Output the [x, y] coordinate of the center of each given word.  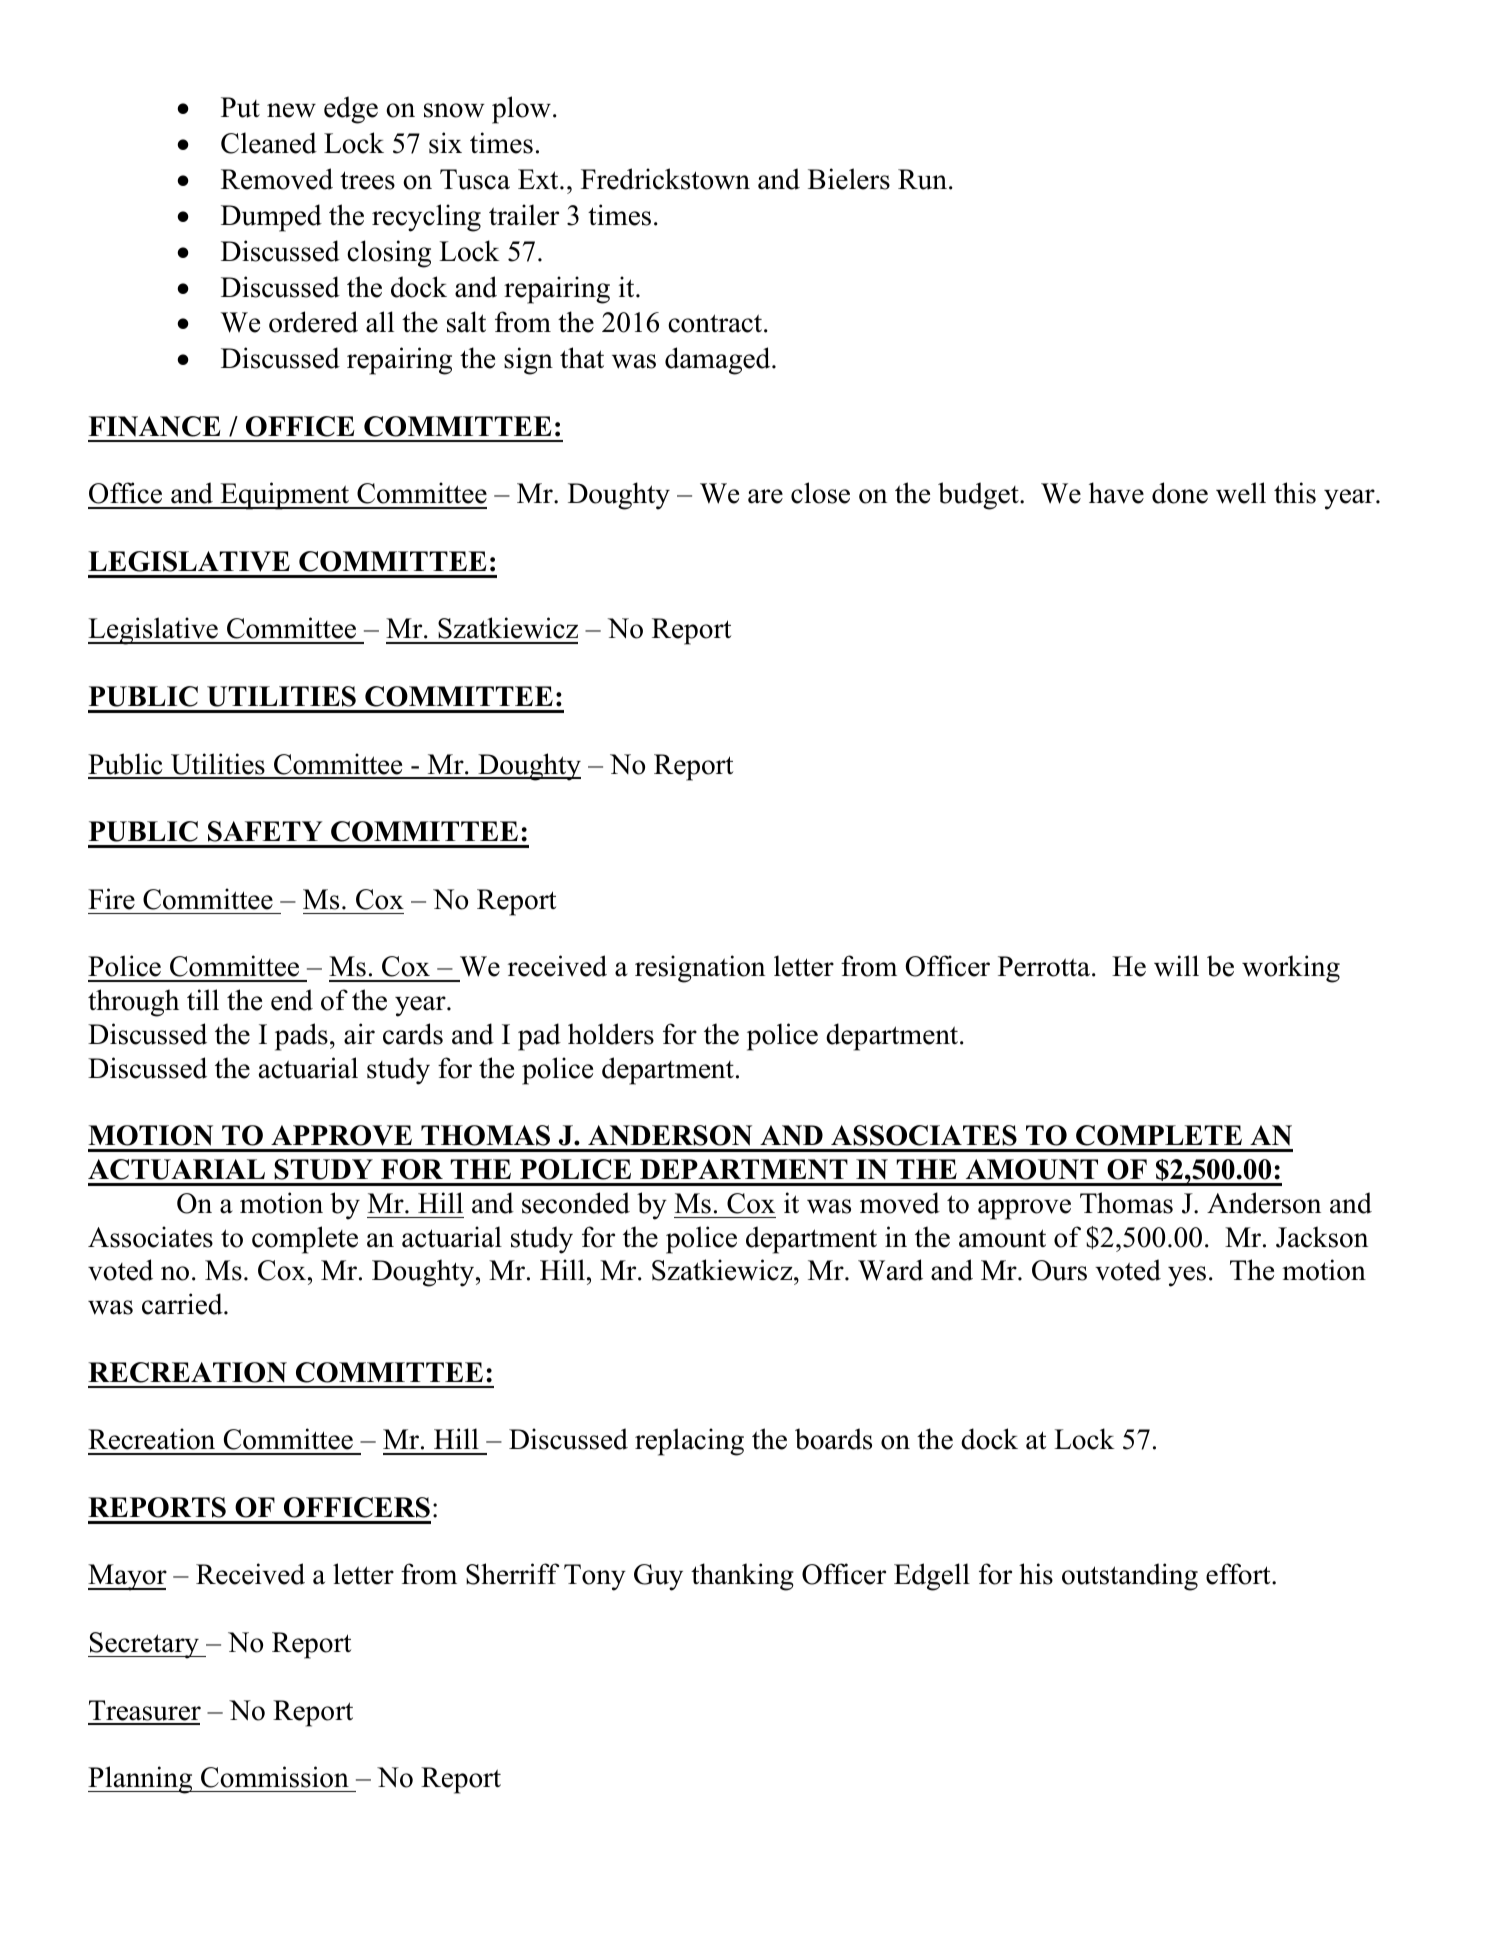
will [1176, 966]
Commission [275, 1777]
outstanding [1130, 1577]
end [292, 1000]
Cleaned [269, 143]
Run [922, 179]
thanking [742, 1577]
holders [611, 1034]
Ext [539, 179]
